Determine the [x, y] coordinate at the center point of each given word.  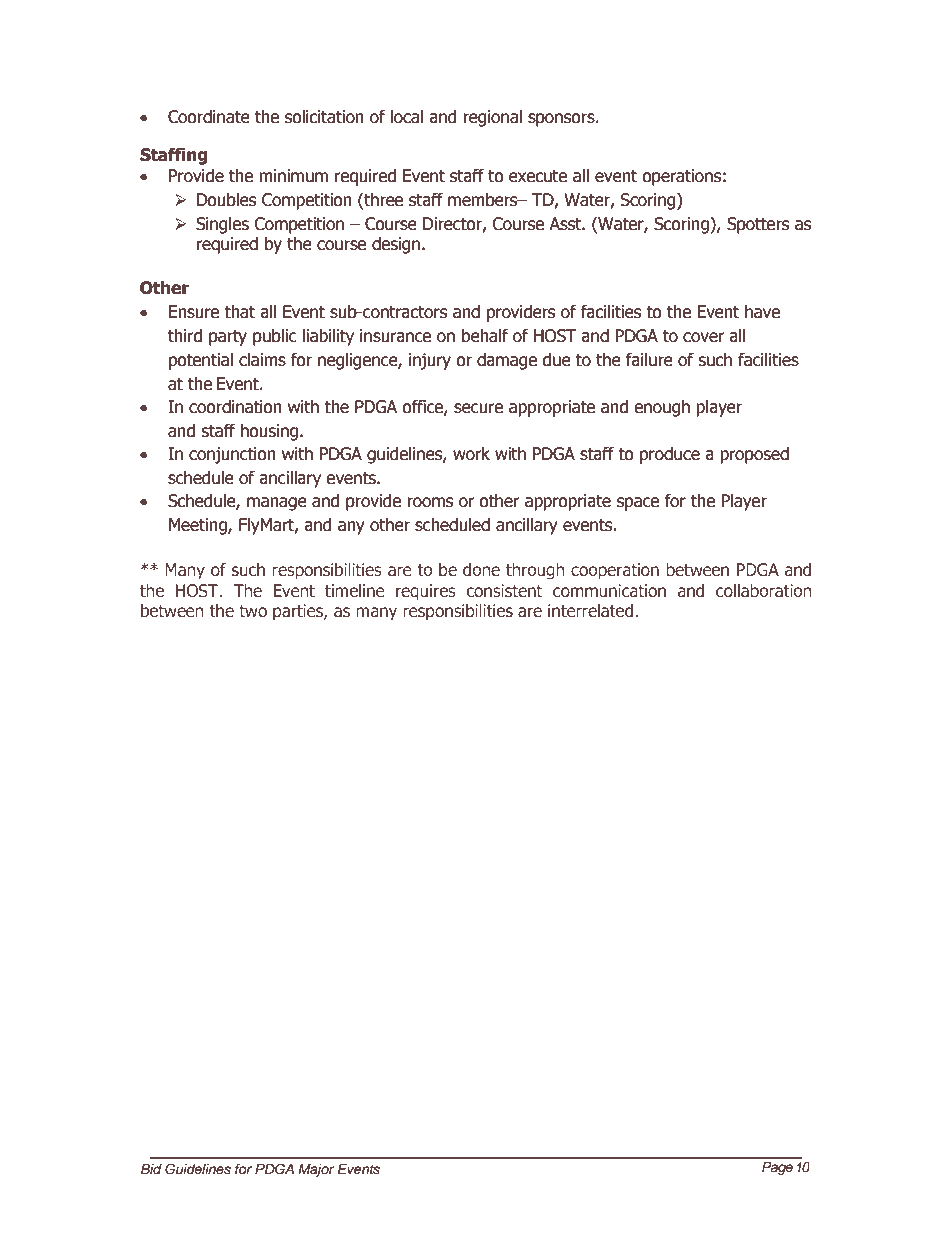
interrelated [592, 610]
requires [426, 592]
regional [492, 118]
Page [777, 1168]
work [471, 454]
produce [670, 455]
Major [316, 1170]
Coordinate [209, 117]
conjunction [232, 455]
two [253, 611]
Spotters [758, 225]
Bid [151, 1169]
